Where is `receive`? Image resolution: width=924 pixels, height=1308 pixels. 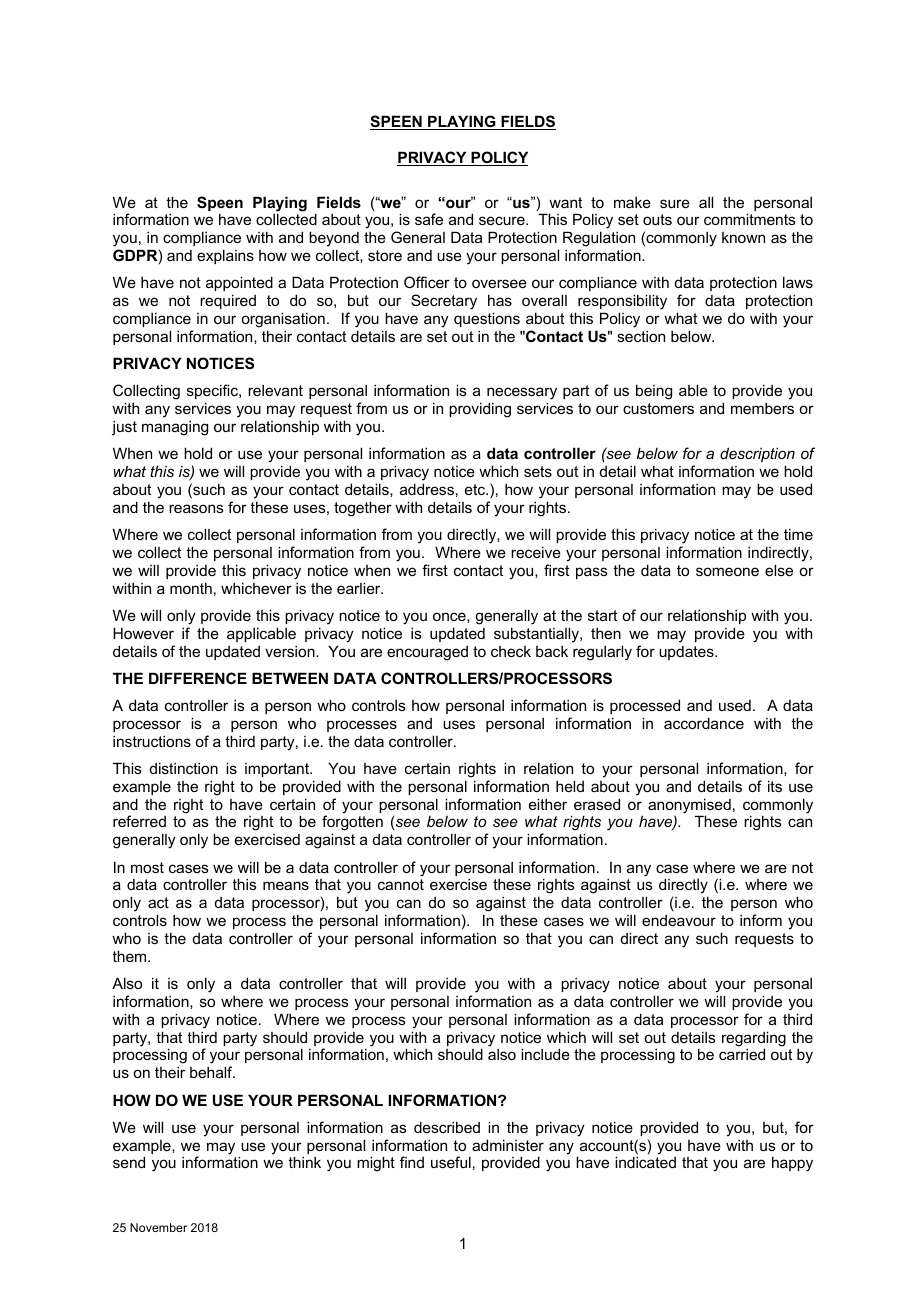 receive is located at coordinates (536, 552).
